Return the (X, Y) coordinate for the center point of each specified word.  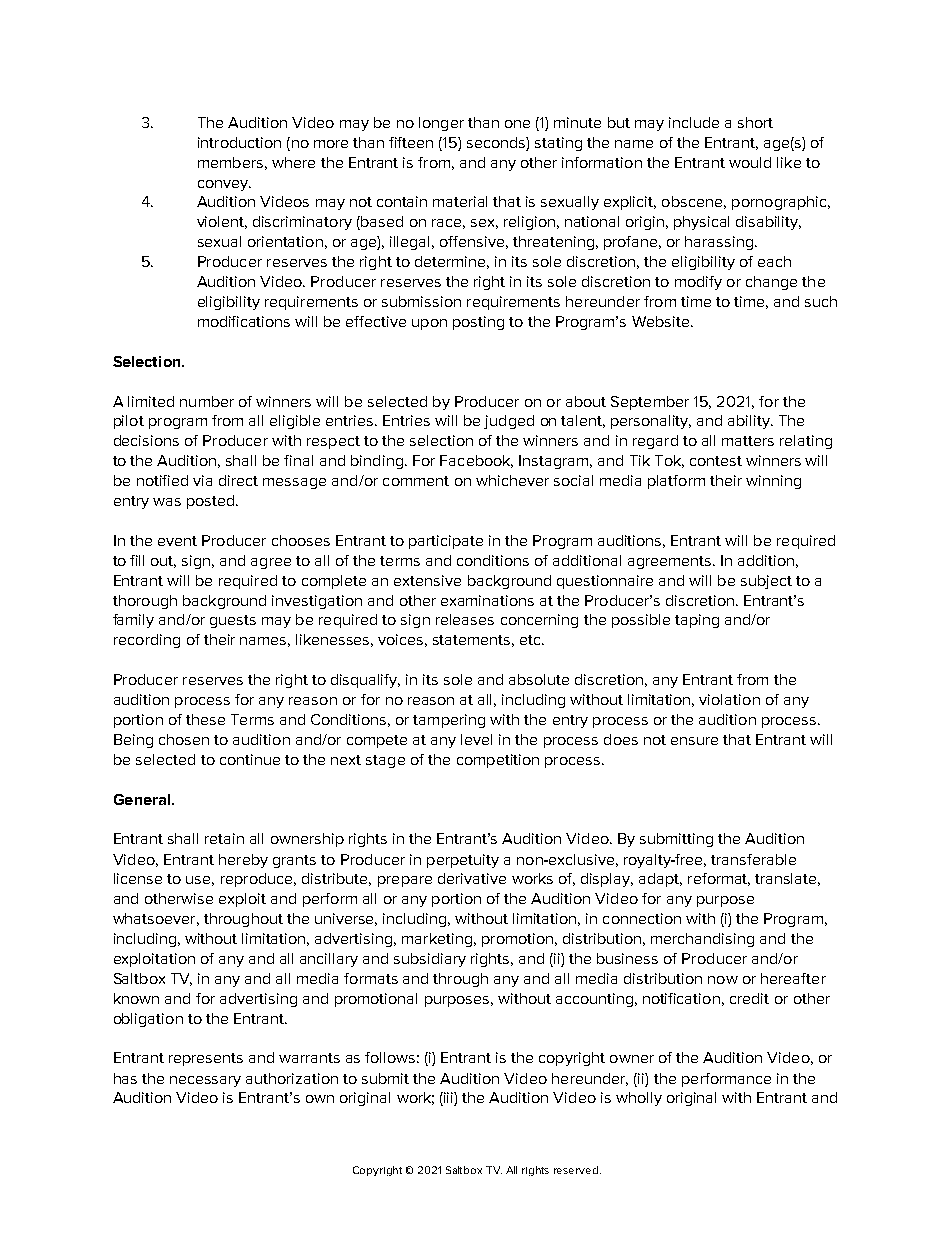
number (207, 401)
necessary (205, 1081)
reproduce (258, 880)
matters (748, 441)
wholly (639, 1099)
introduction (239, 142)
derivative (472, 878)
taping (697, 621)
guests (233, 621)
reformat (719, 879)
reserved (576, 1170)
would (750, 162)
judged (509, 422)
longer (441, 124)
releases (465, 619)
